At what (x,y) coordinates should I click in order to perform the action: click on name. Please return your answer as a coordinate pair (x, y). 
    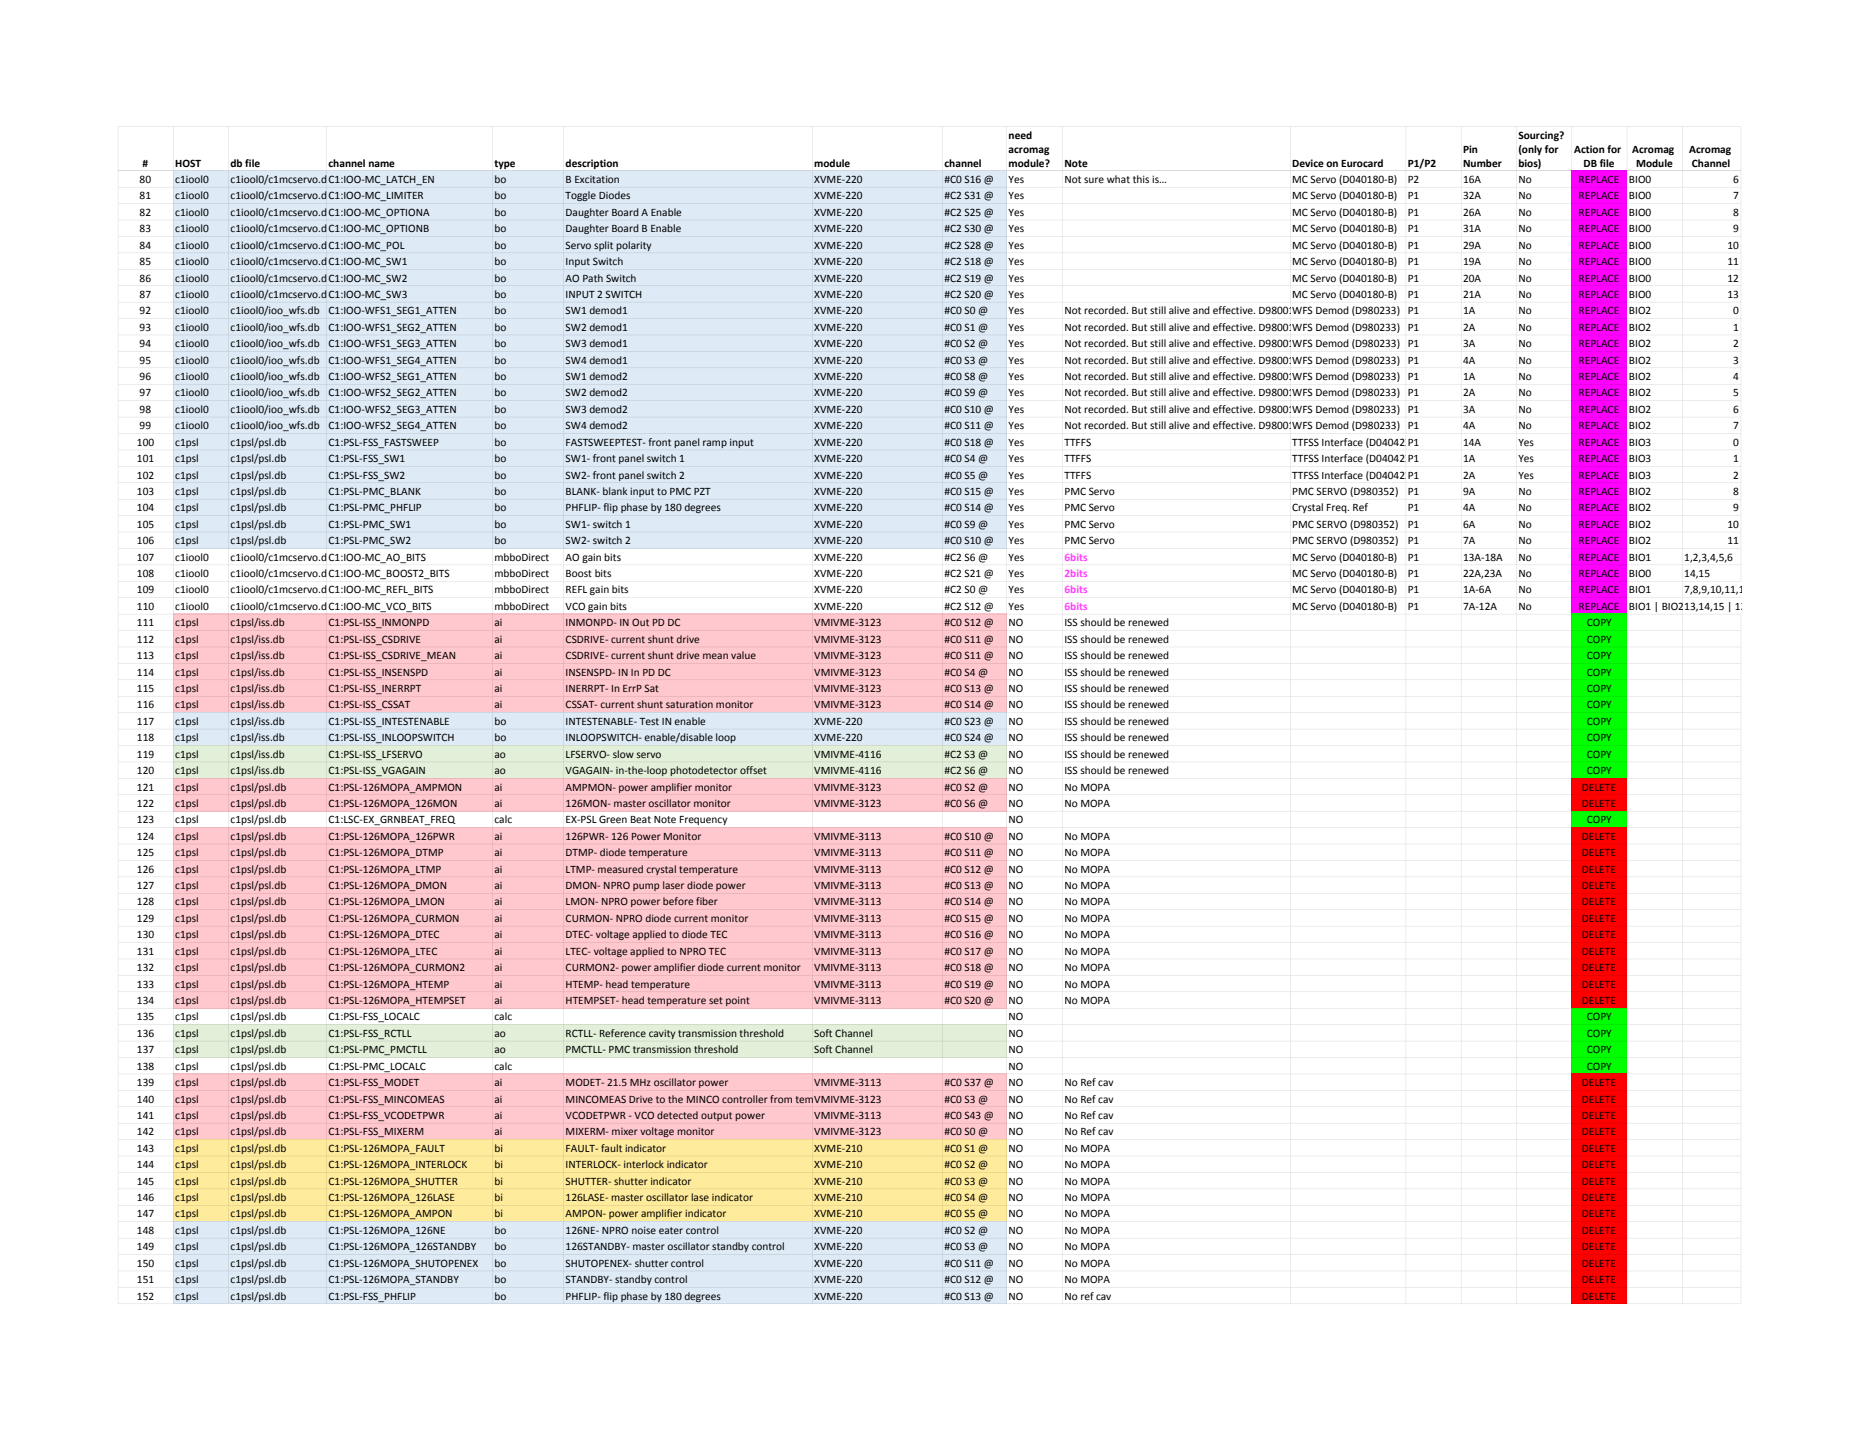
    Looking at the image, I should click on (382, 164).
